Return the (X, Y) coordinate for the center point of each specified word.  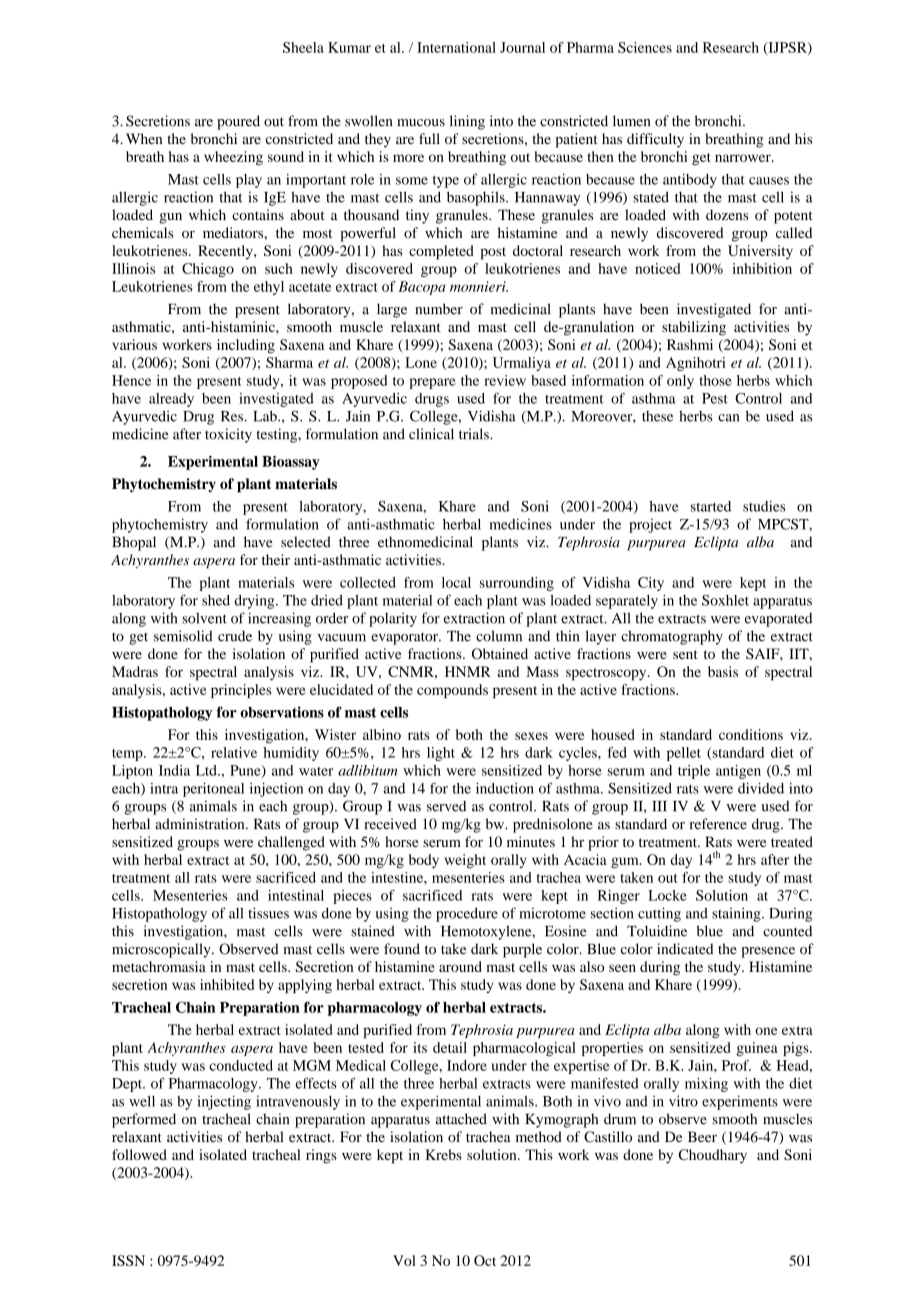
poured (238, 122)
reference (718, 824)
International (456, 47)
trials (475, 434)
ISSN (128, 1260)
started (711, 506)
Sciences (645, 47)
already (171, 400)
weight (465, 861)
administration (201, 824)
